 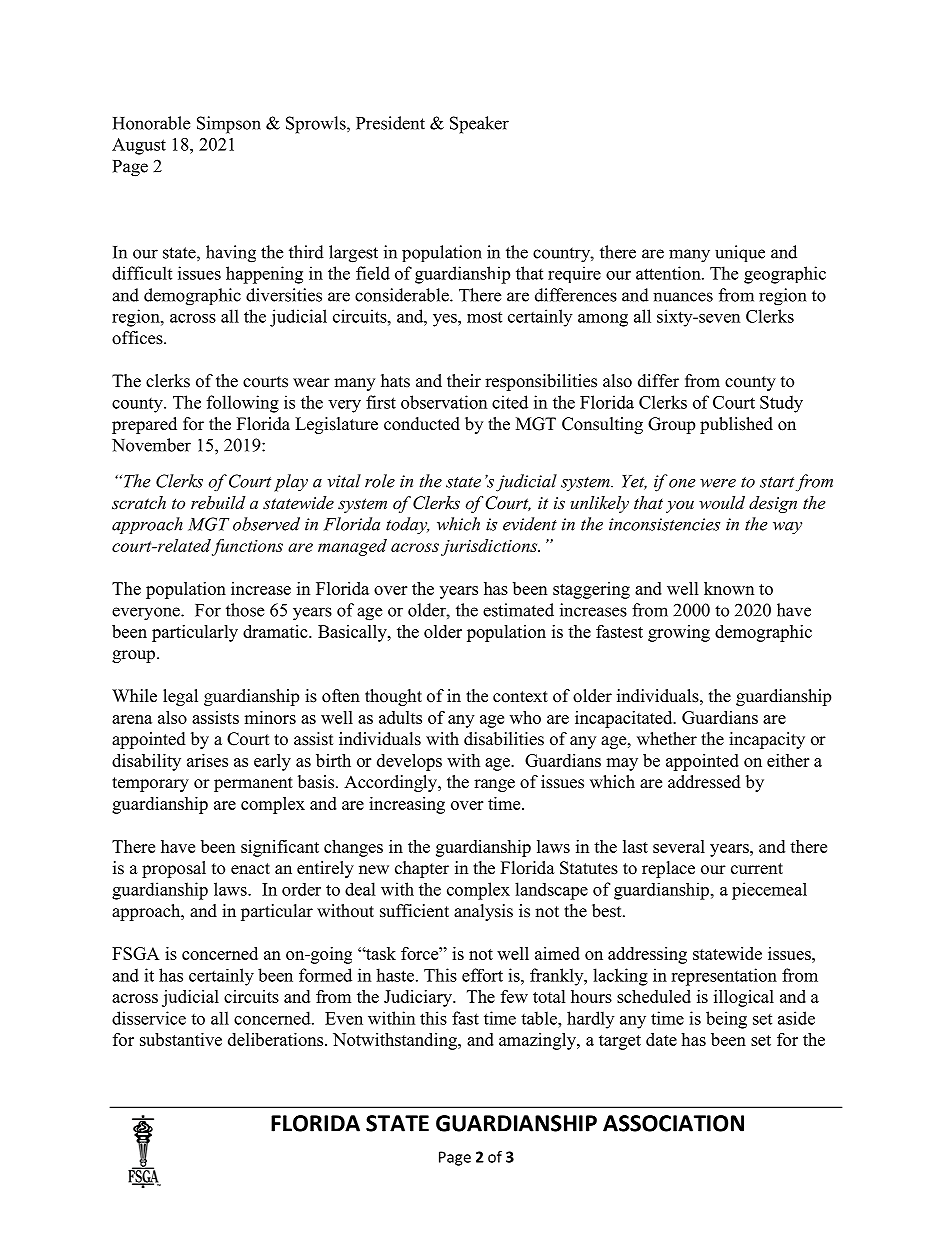 I want to click on amazingly, so click(x=538, y=1041).
